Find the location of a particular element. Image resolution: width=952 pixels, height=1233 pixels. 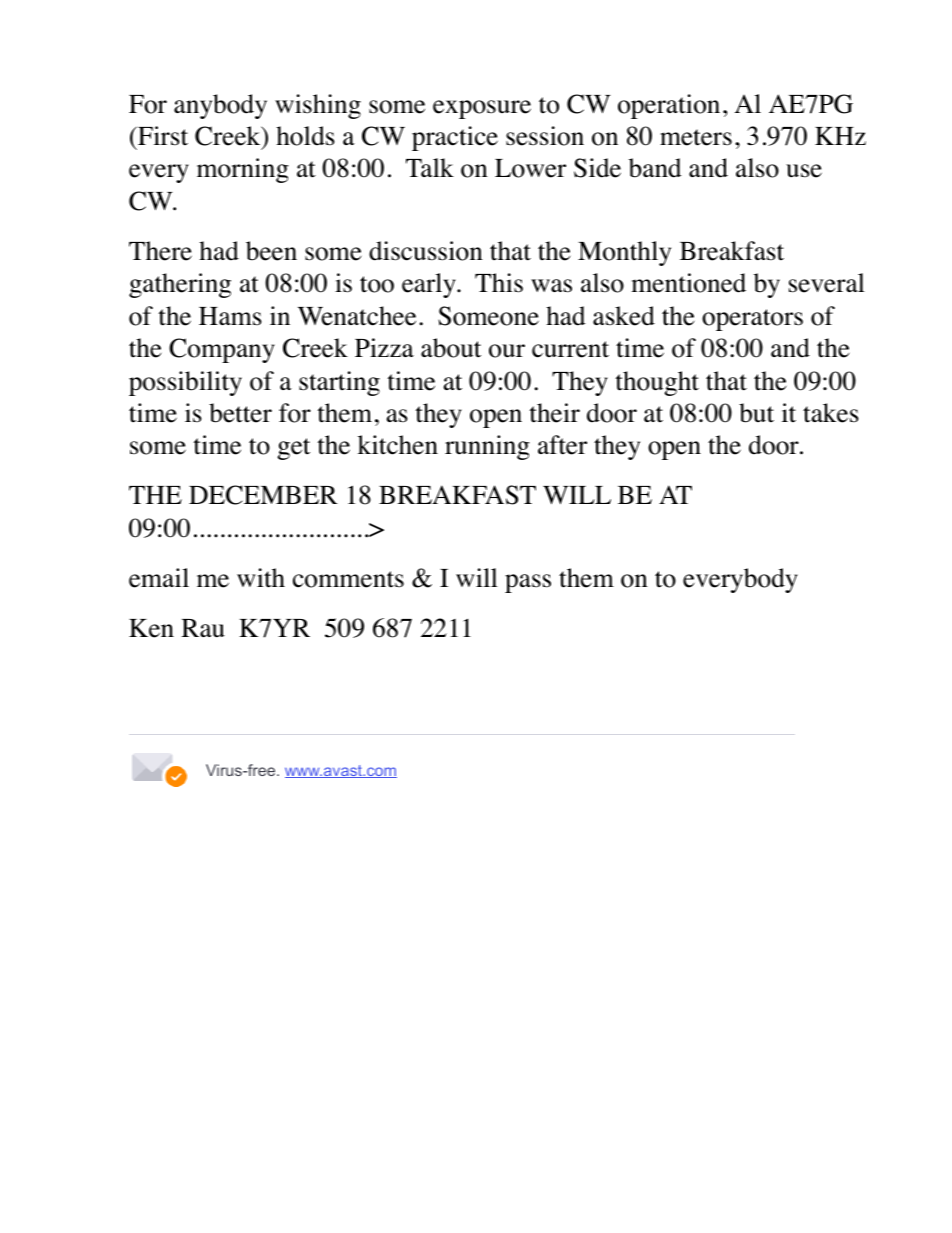

exposure is located at coordinates (482, 109).
